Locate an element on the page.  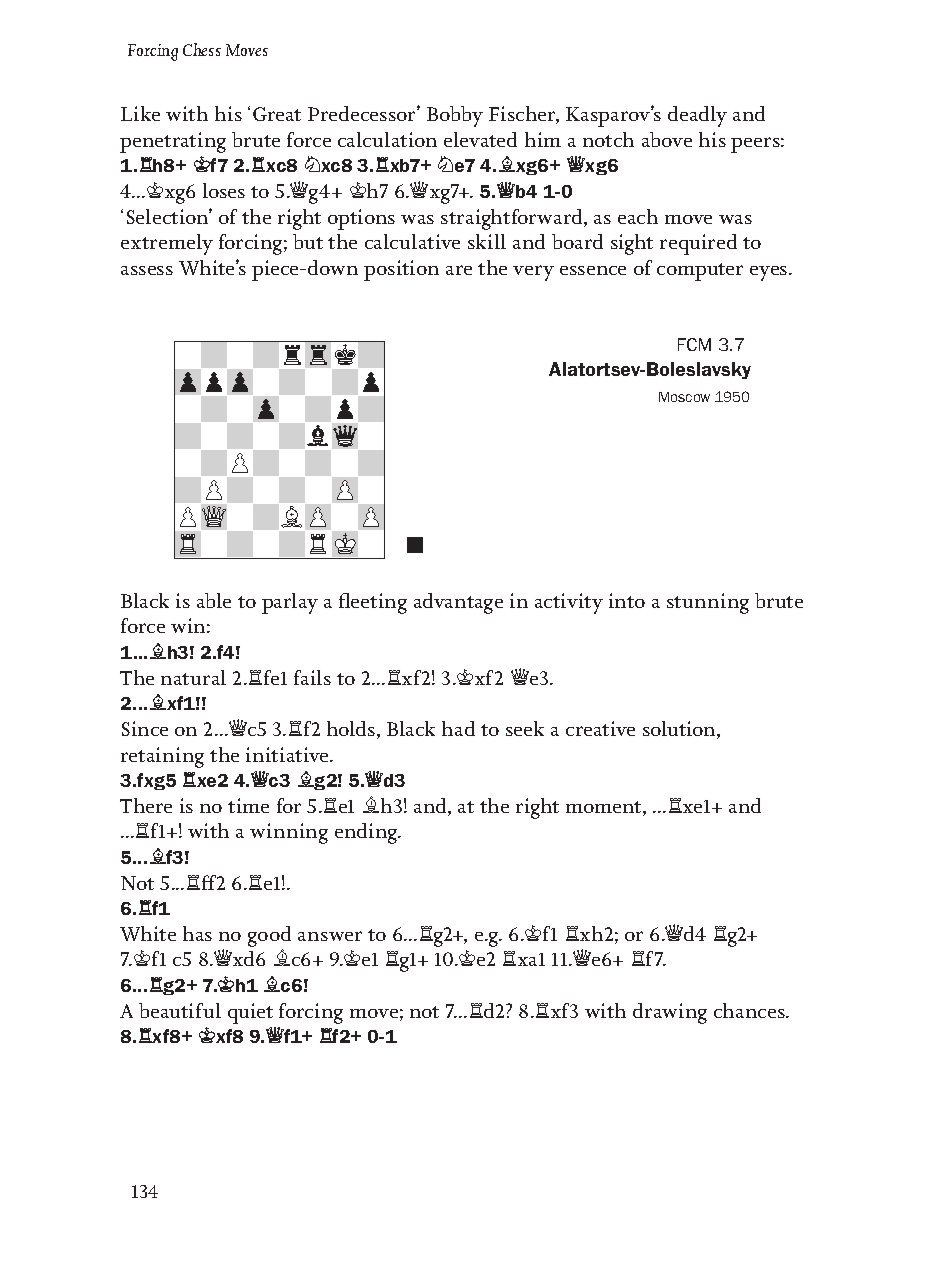
Bobby is located at coordinates (455, 116).
